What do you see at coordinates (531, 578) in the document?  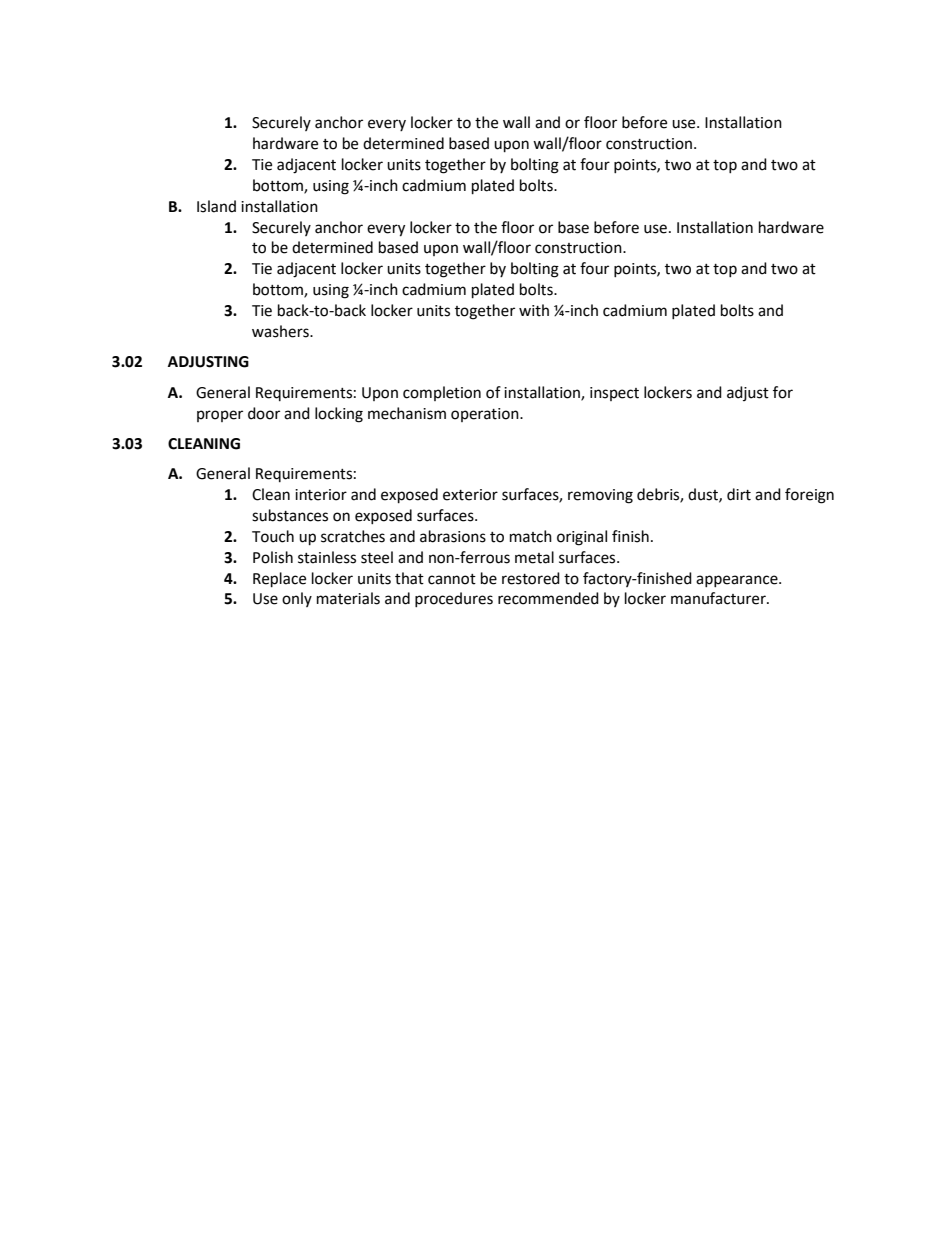 I see `restored` at bounding box center [531, 578].
